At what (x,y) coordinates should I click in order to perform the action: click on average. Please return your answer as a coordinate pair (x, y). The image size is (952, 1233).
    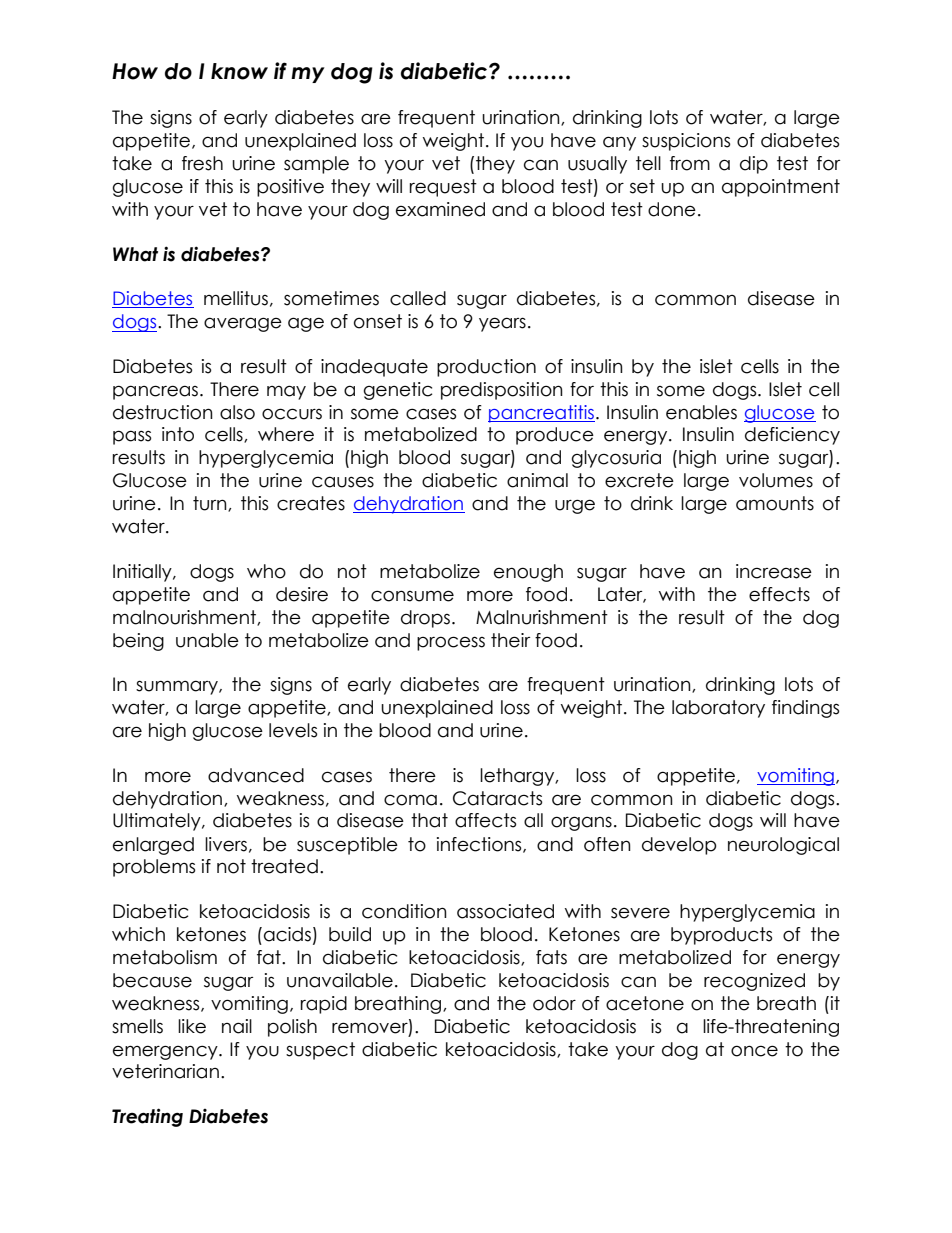
    Looking at the image, I should click on (243, 324).
